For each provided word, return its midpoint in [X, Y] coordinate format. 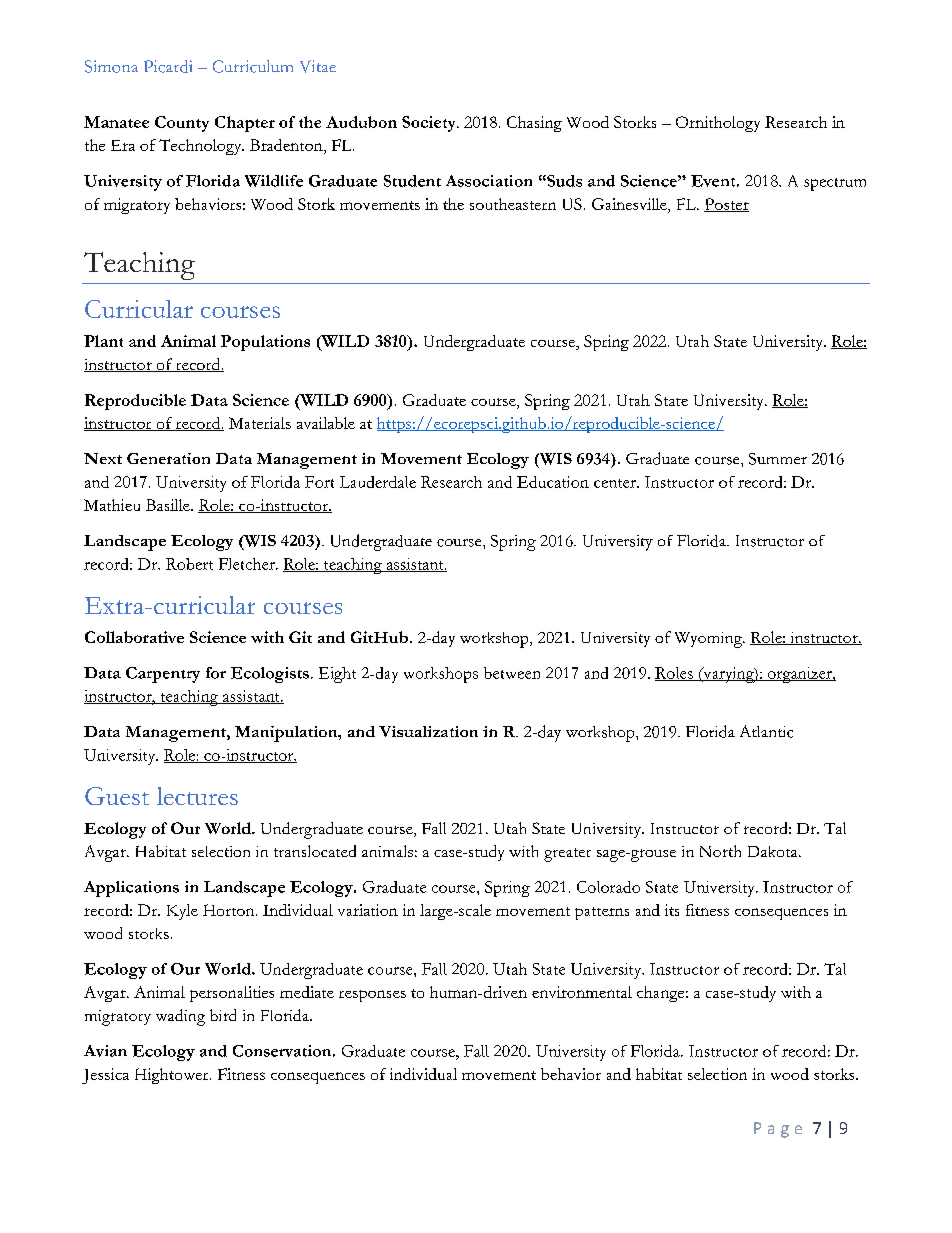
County [182, 124]
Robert [189, 564]
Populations [265, 343]
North [720, 851]
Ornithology [718, 124]
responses [372, 996]
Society [430, 124]
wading [180, 1017]
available [326, 423]
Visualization [428, 731]
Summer [778, 459]
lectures [197, 796]
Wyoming [709, 640]
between [512, 673]
